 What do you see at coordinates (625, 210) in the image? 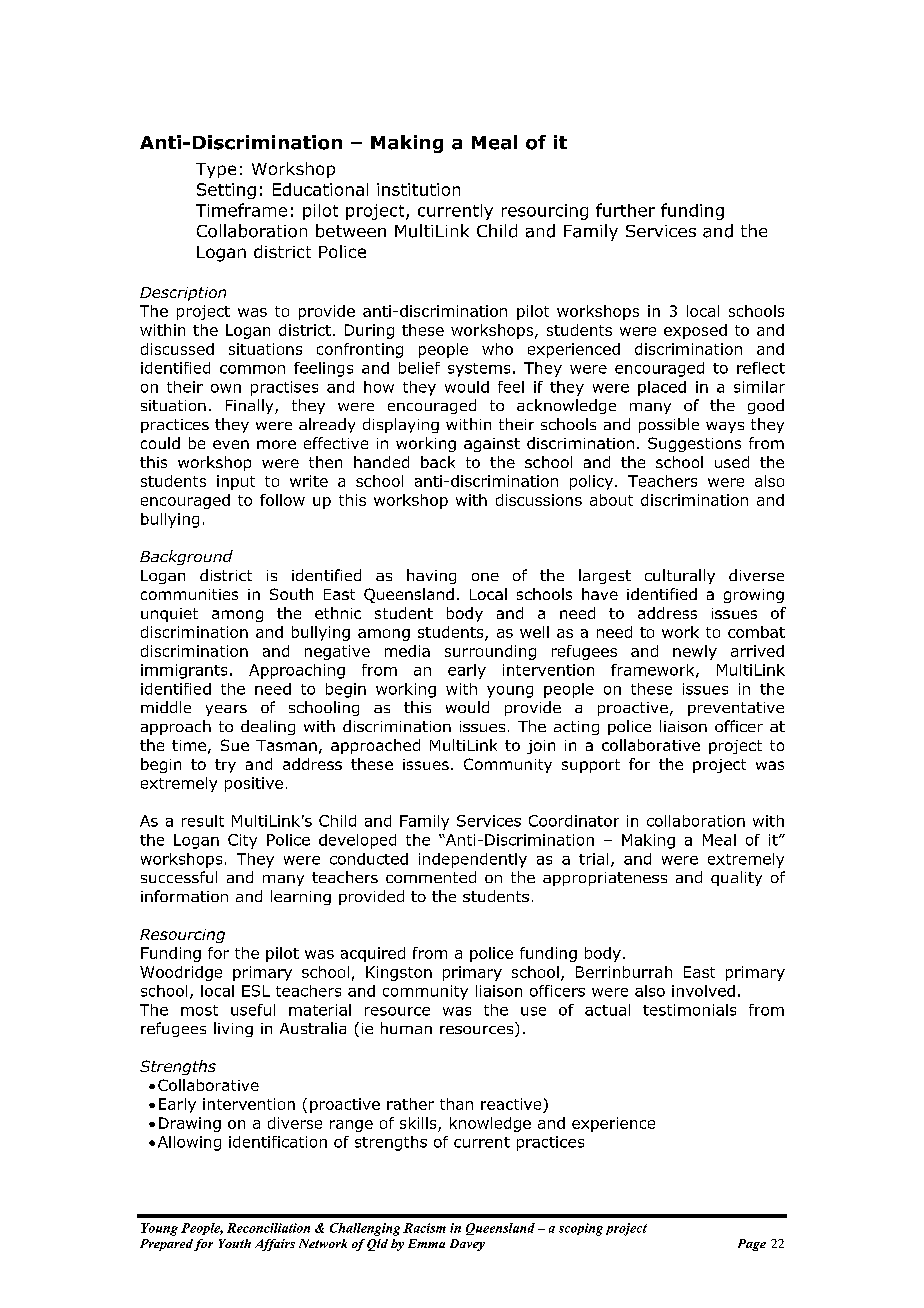
I see `further` at bounding box center [625, 210].
